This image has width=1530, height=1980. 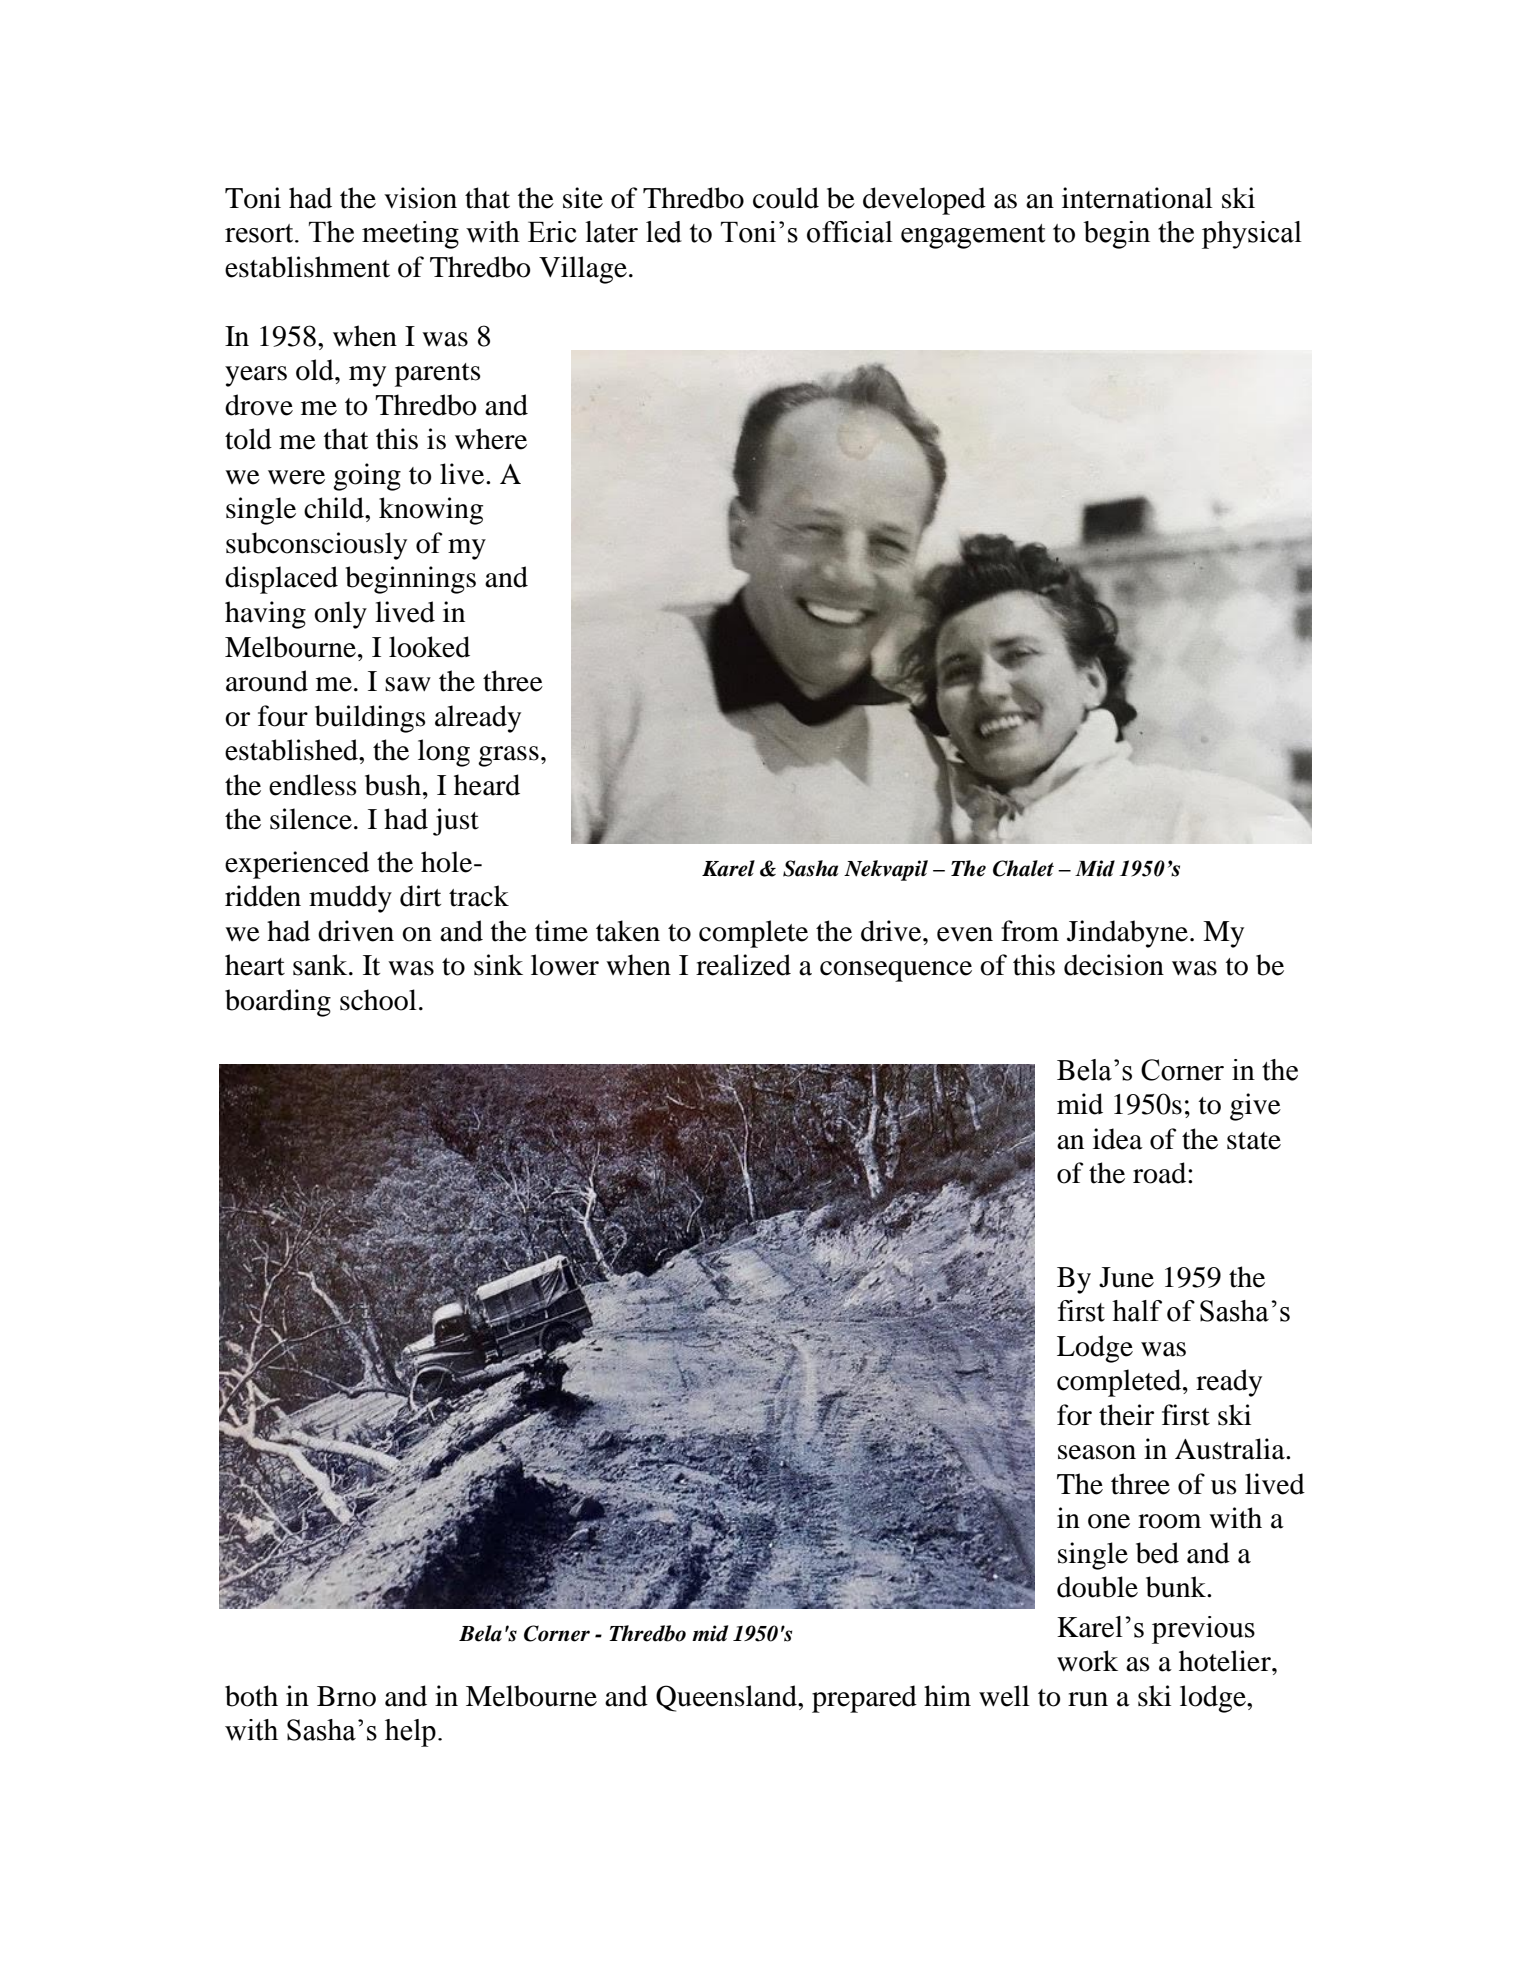 What do you see at coordinates (786, 198) in the image?
I see `could` at bounding box center [786, 198].
